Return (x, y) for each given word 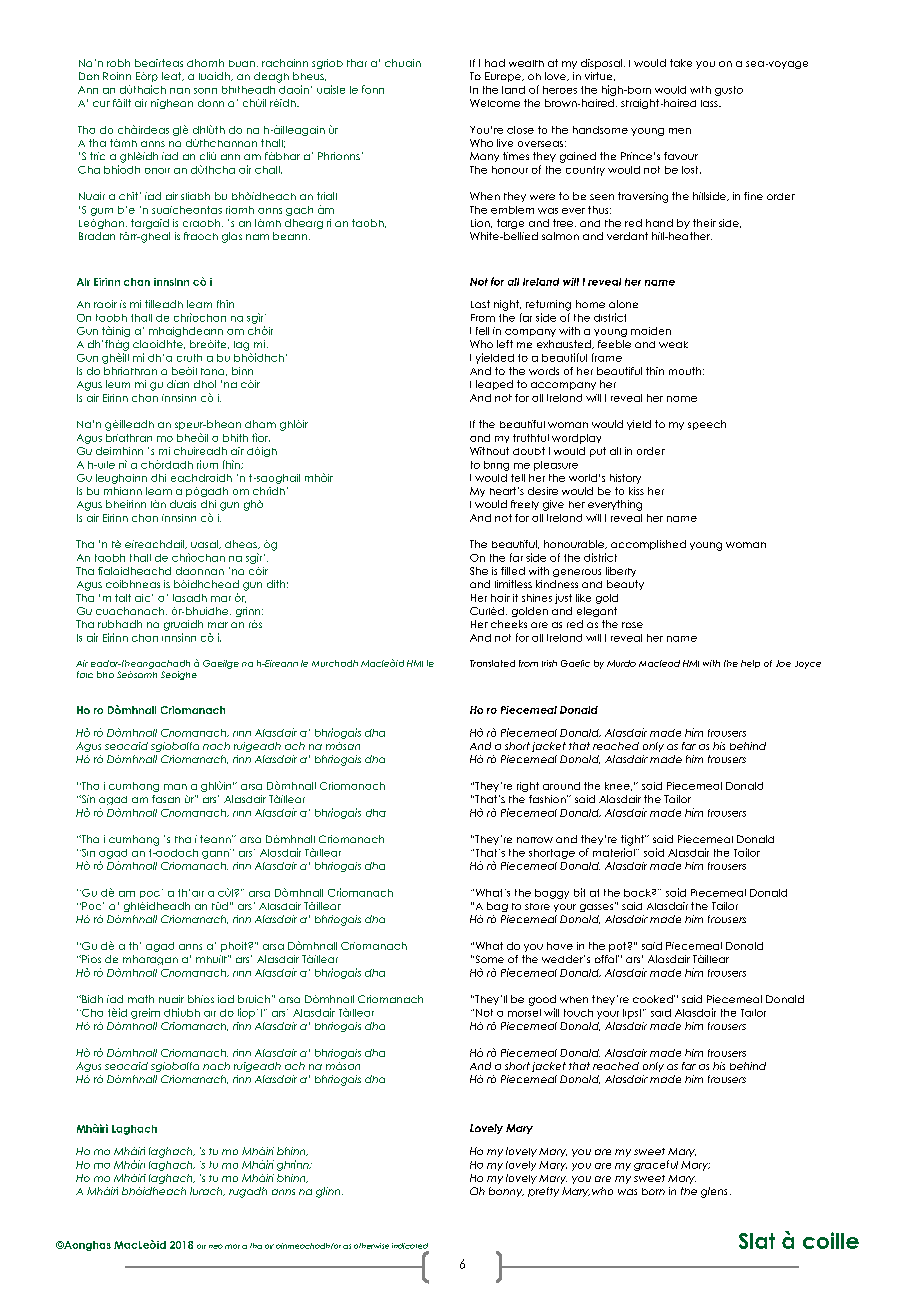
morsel (524, 1013)
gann (216, 854)
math (141, 999)
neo (216, 1246)
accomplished (648, 545)
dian (178, 384)
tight (633, 840)
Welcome (495, 103)
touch (578, 1013)
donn (211, 103)
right (528, 787)
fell (482, 331)
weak (673, 344)
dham (260, 424)
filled (513, 571)
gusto (729, 91)
